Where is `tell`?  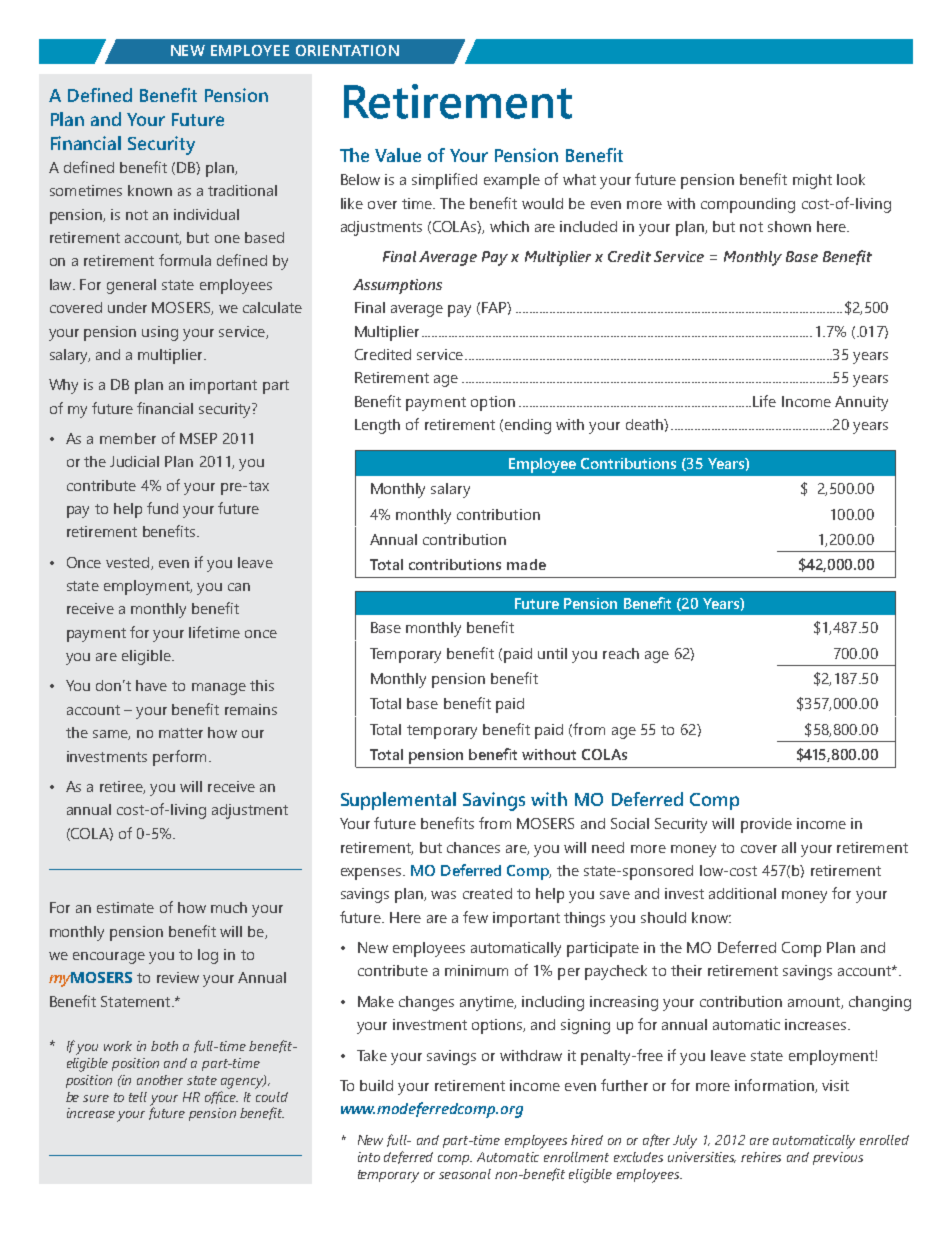
tell is located at coordinates (138, 1097).
